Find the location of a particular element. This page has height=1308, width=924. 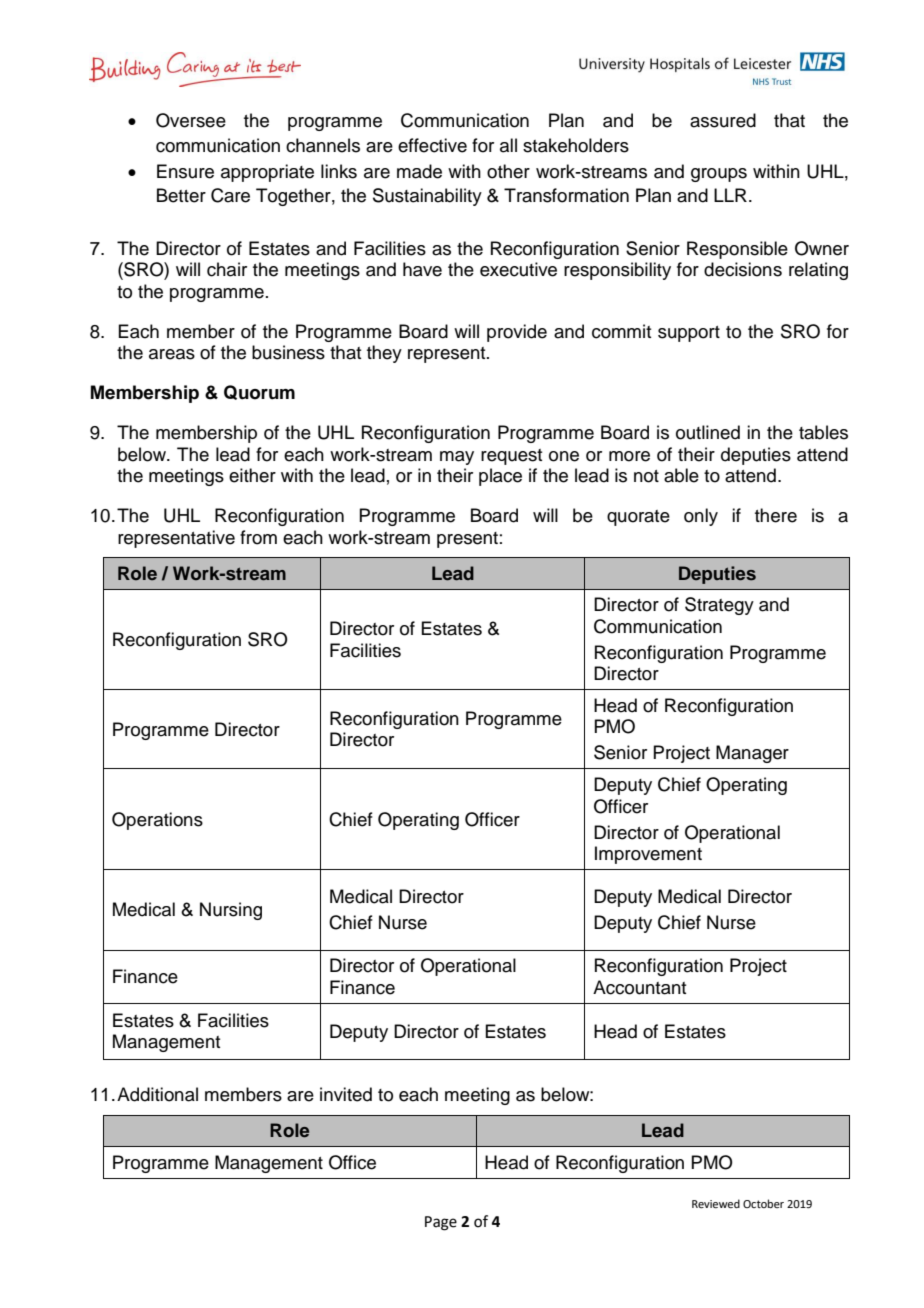

Quorum is located at coordinates (259, 392).
